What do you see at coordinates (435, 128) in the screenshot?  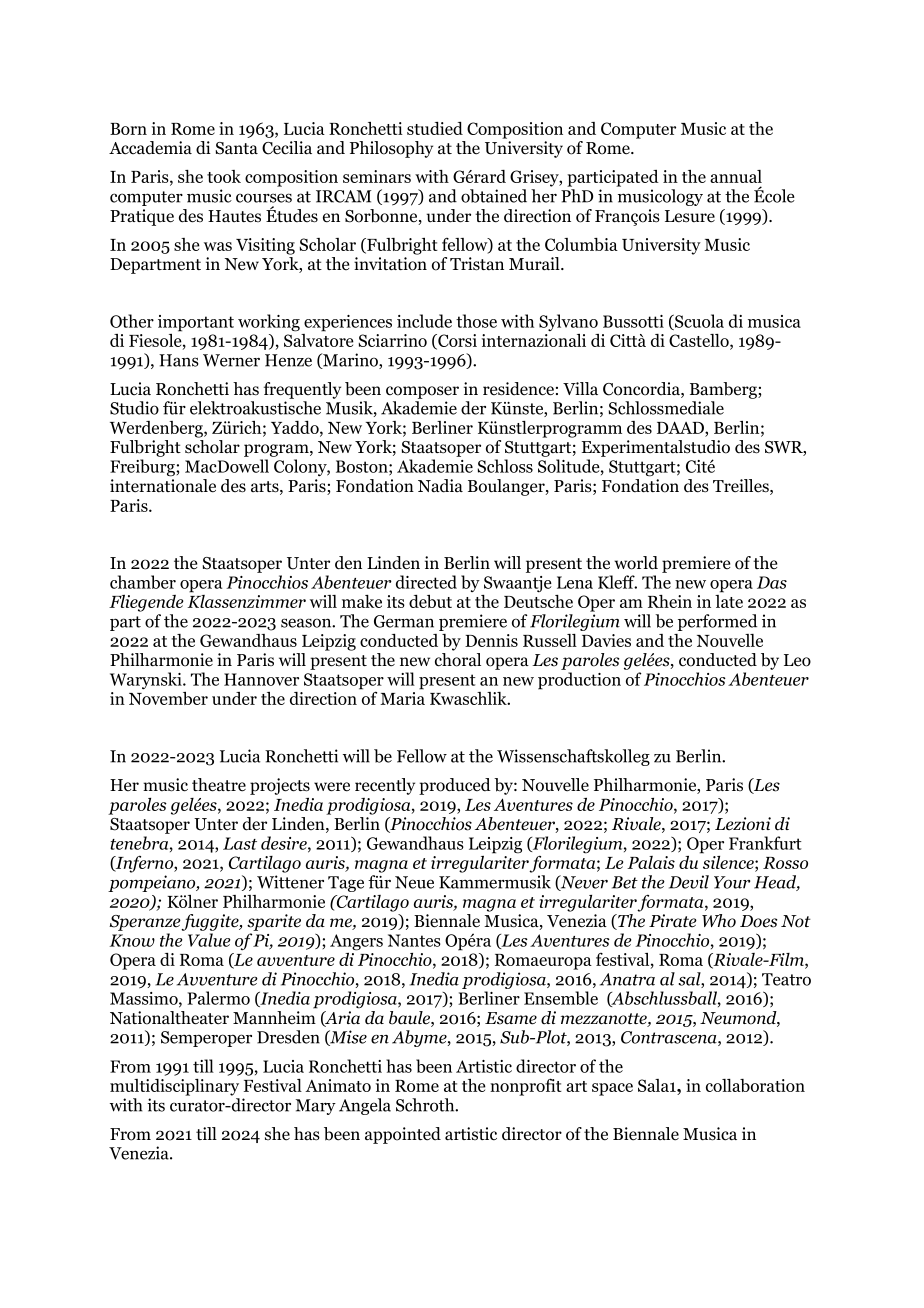 I see `studied` at bounding box center [435, 128].
